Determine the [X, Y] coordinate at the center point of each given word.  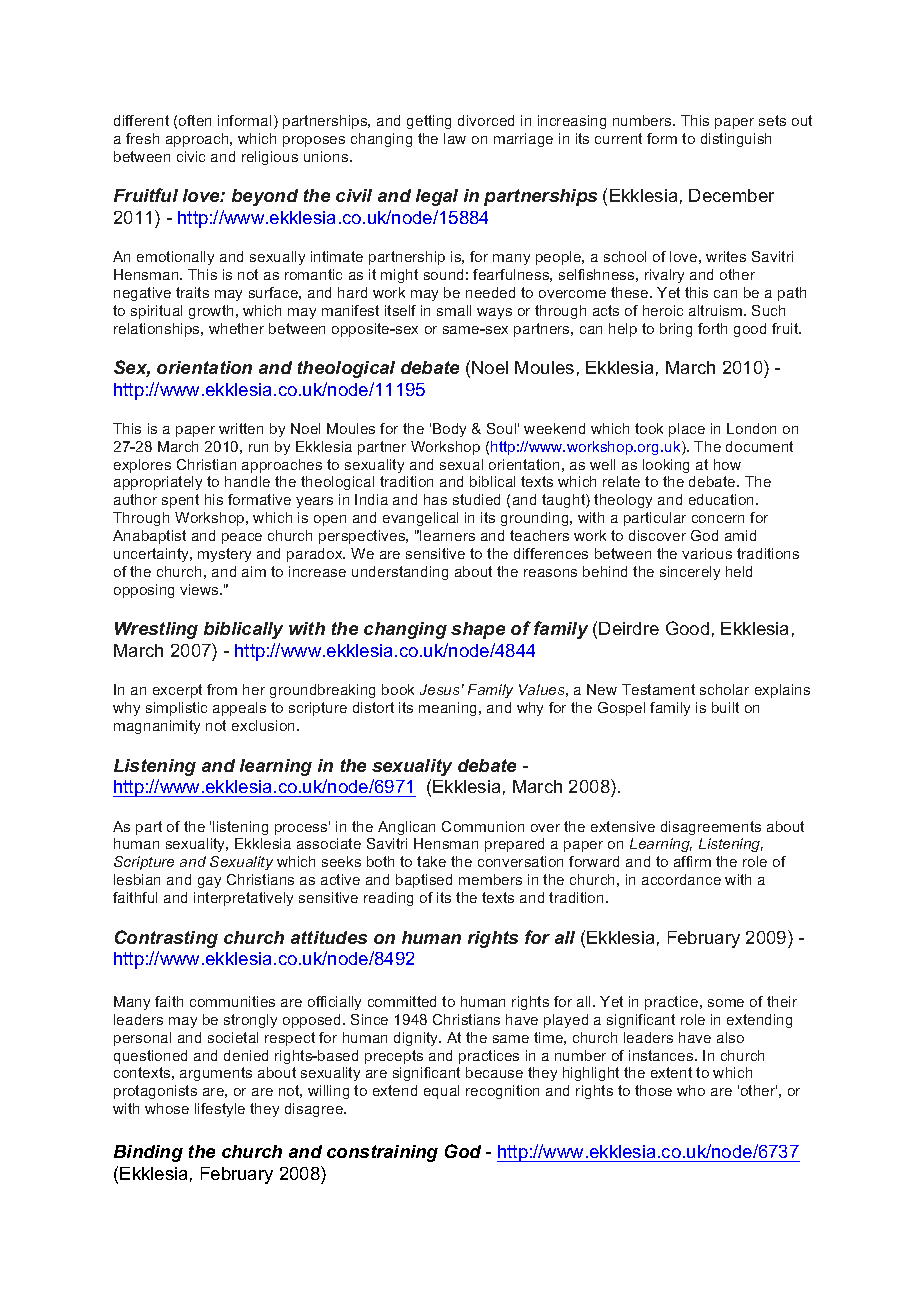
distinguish [736, 140]
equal [441, 1092]
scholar [724, 689]
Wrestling [156, 630]
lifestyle [220, 1110]
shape [478, 630]
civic [191, 156]
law [455, 138]
